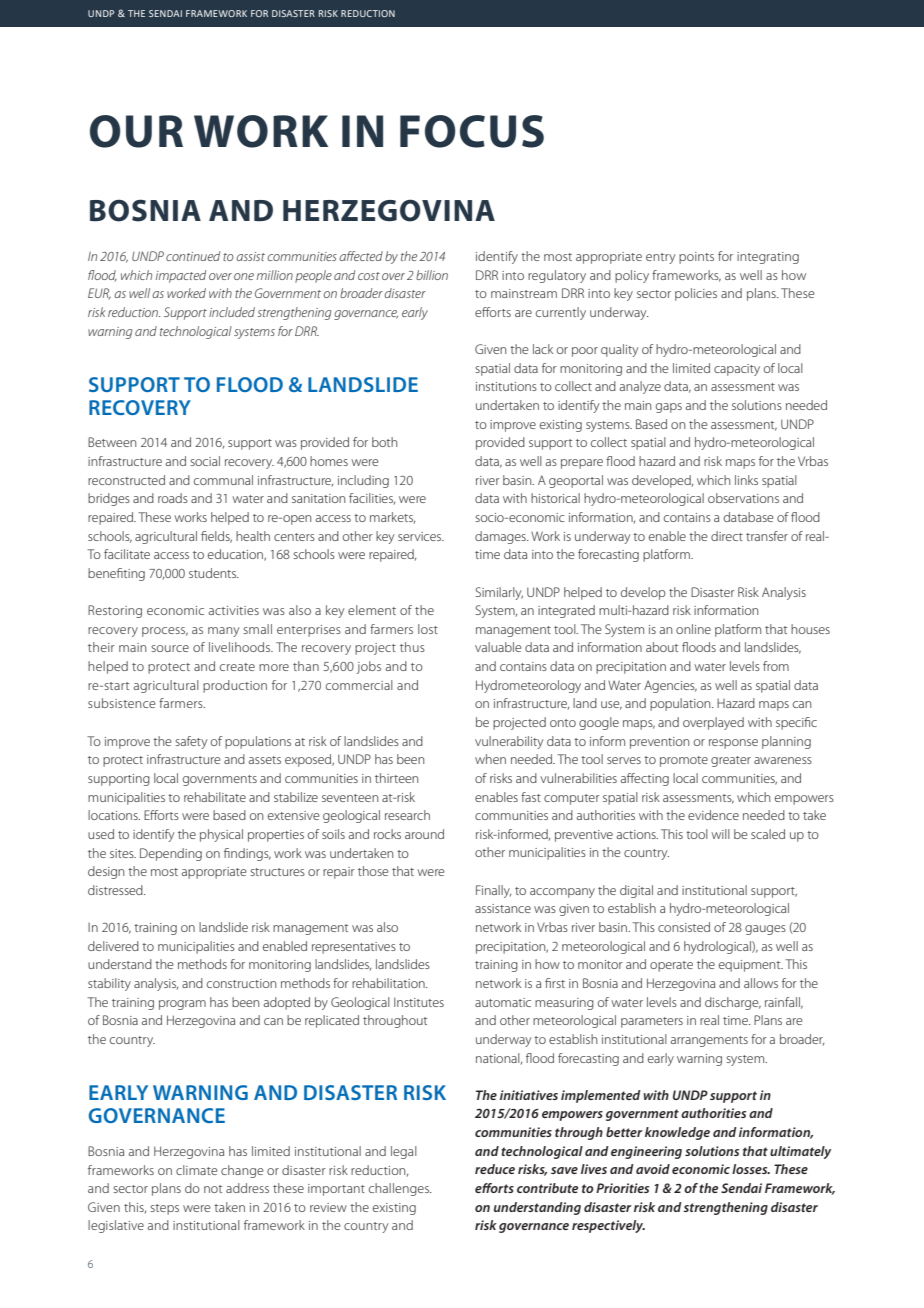 The height and width of the screenshot is (1308, 924). I want to click on FOCUS, so click(472, 131).
